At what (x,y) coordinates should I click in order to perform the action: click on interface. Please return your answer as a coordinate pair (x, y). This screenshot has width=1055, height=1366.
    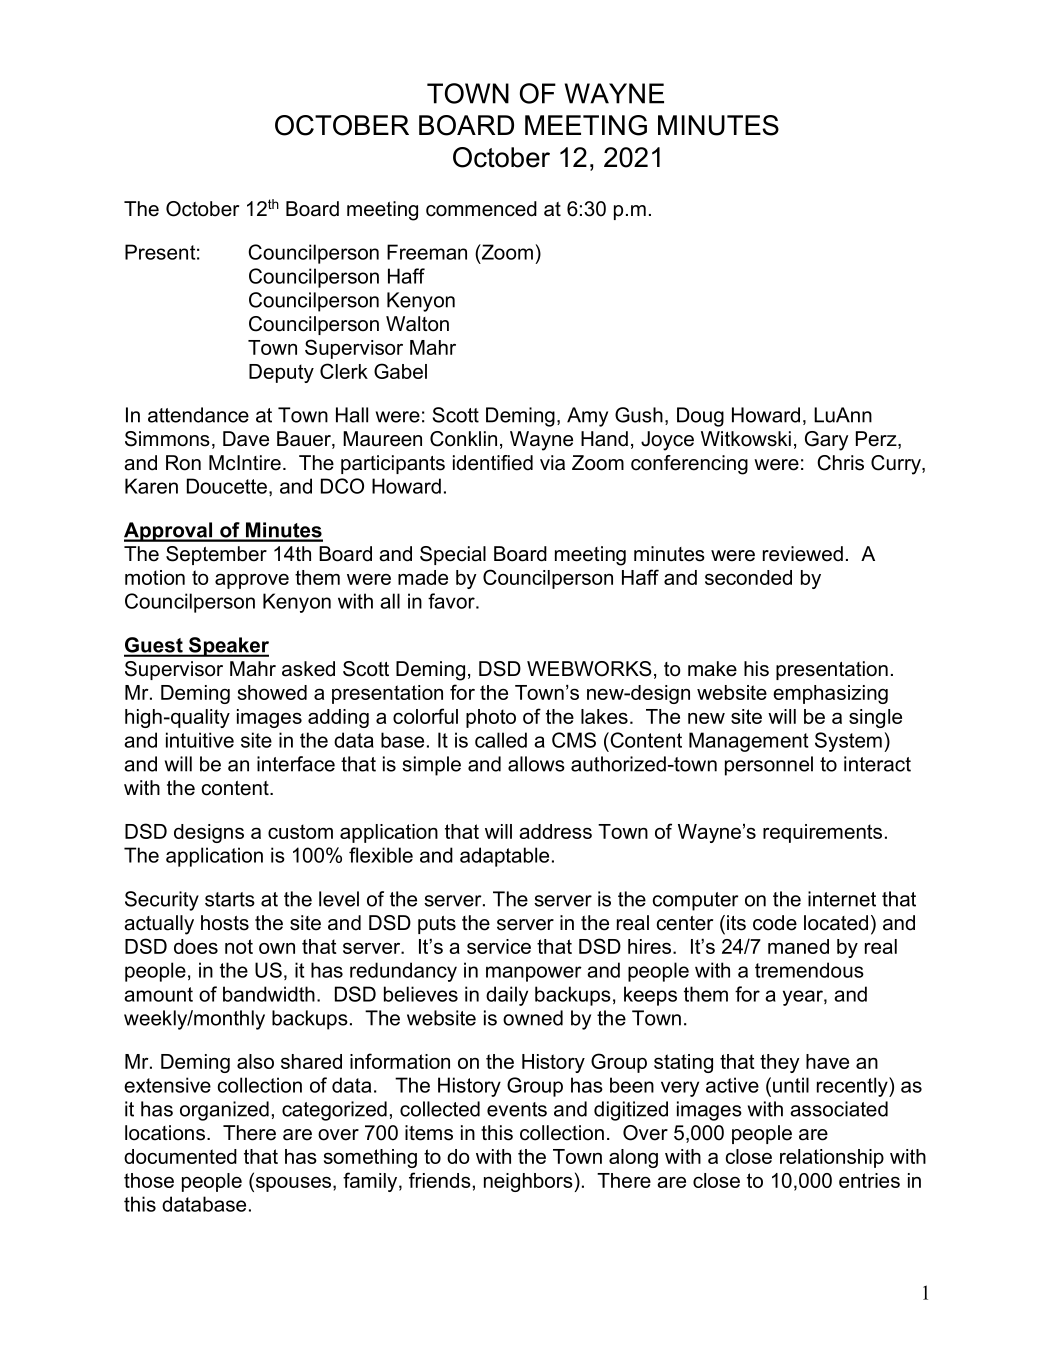
    Looking at the image, I should click on (296, 764).
